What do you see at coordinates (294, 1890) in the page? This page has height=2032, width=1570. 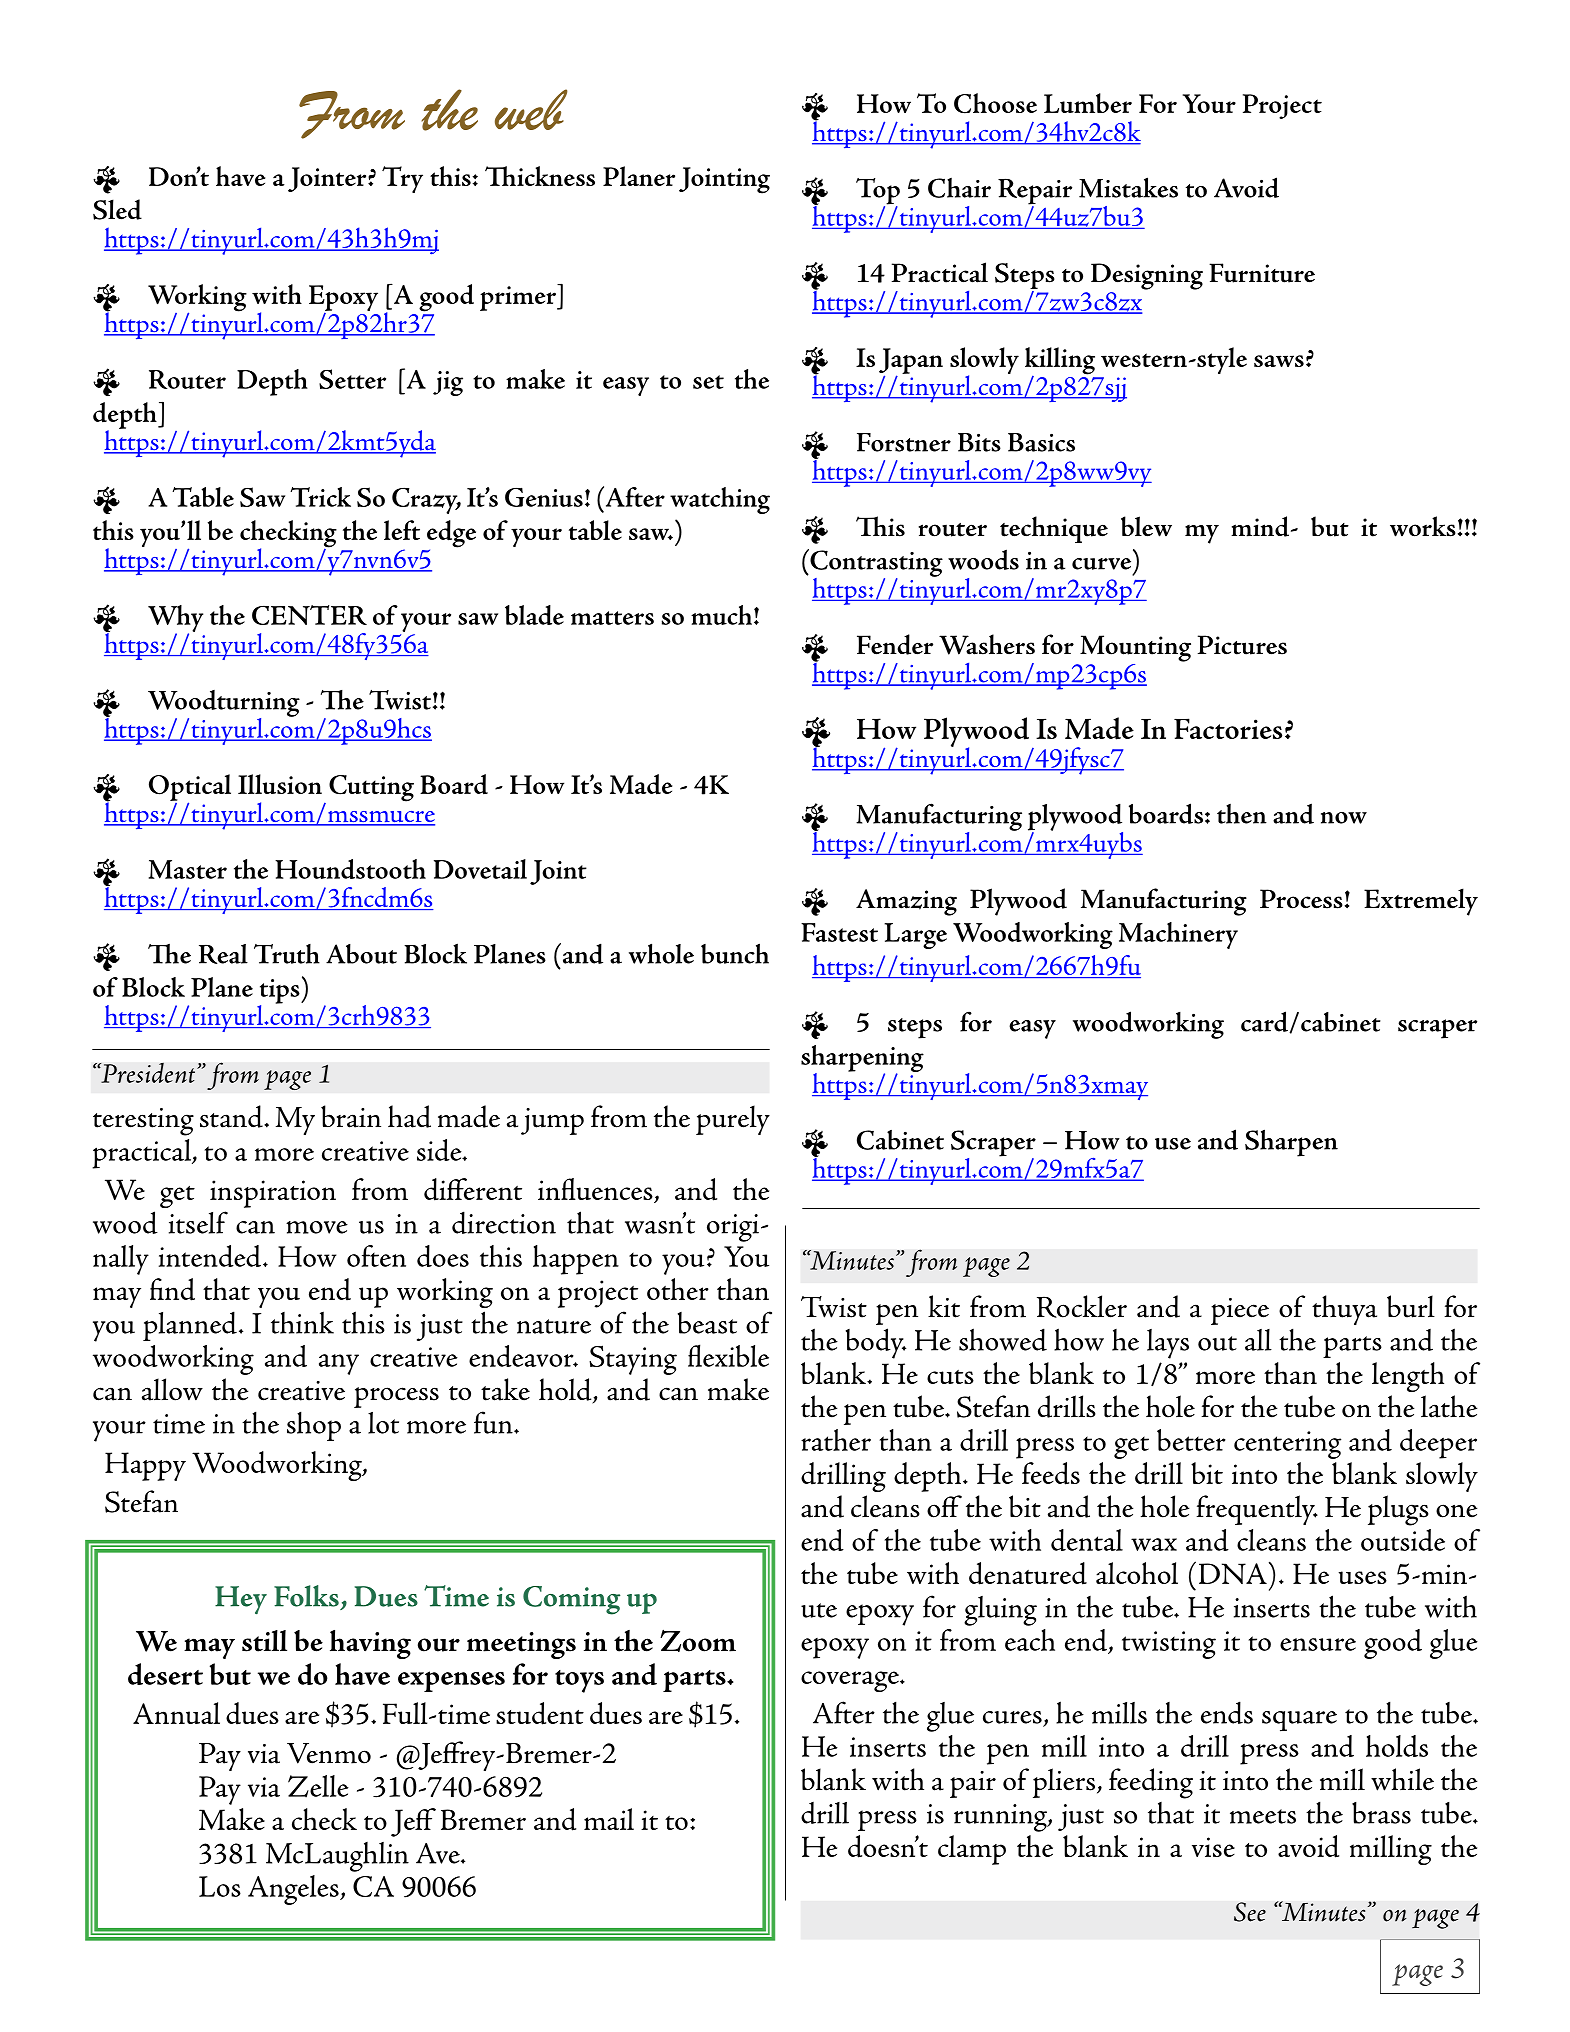 I see `Angeles` at bounding box center [294, 1890].
